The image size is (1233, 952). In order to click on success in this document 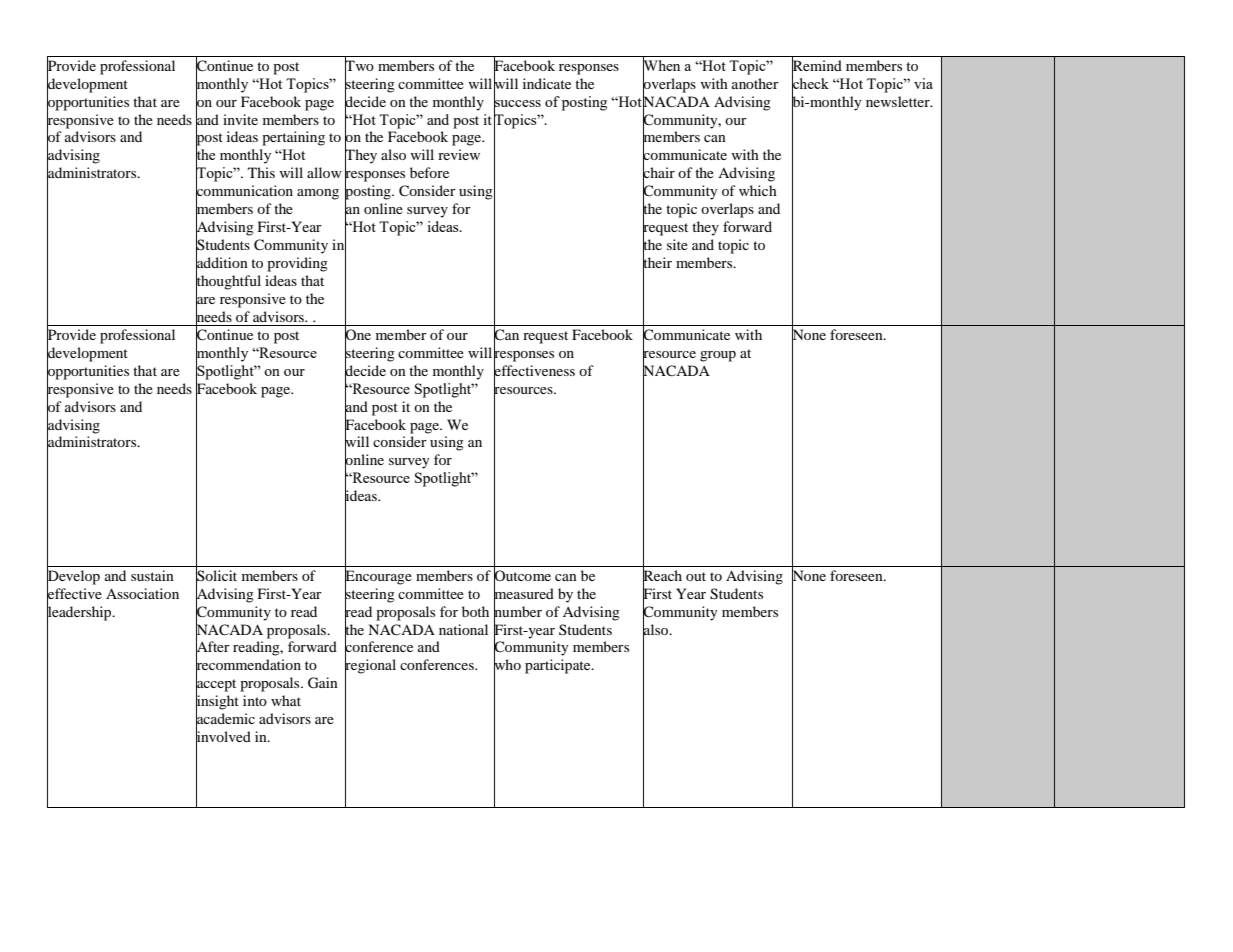, I will do `click(517, 103)`.
